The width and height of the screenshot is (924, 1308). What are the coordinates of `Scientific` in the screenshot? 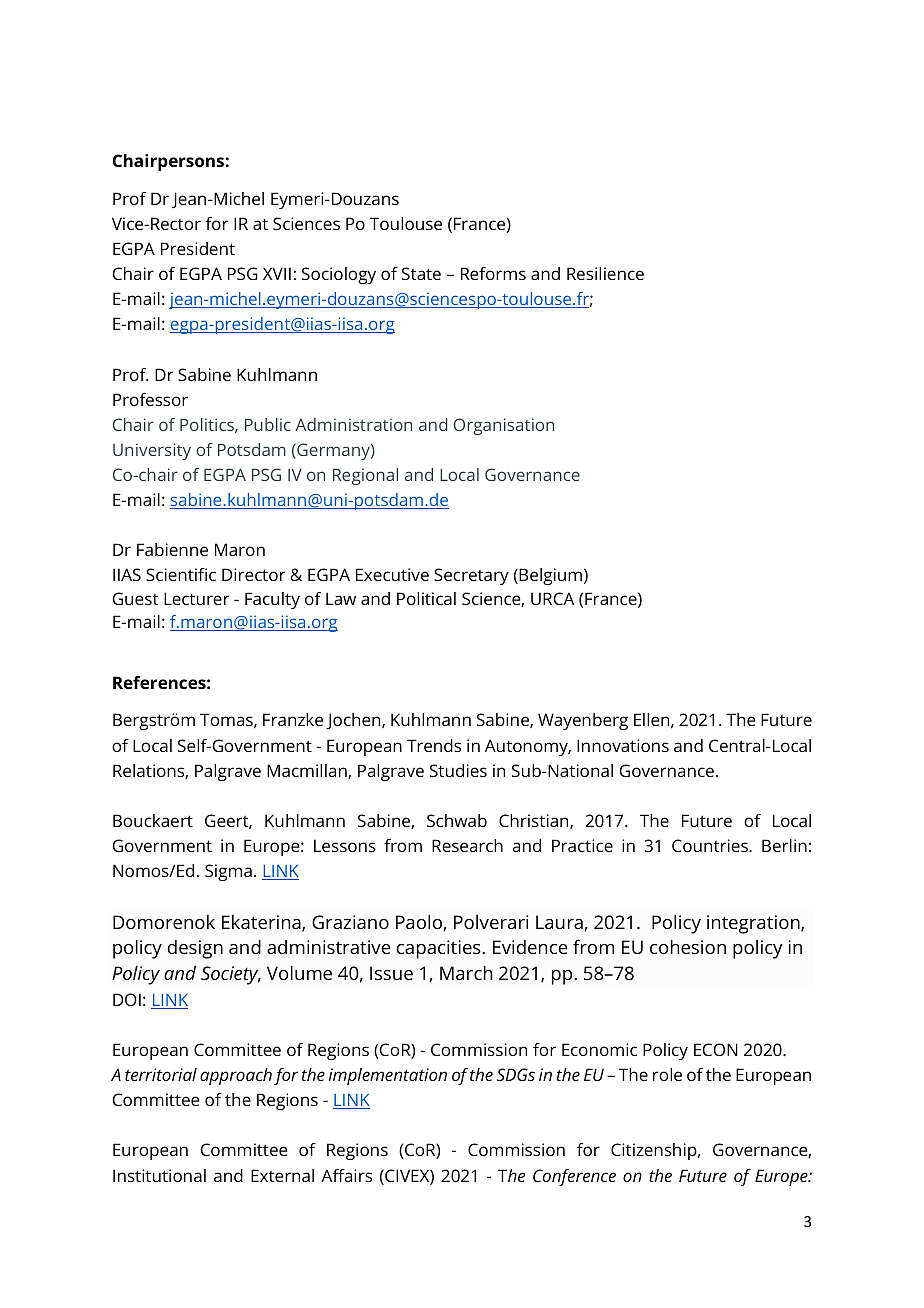 It's located at (181, 574).
